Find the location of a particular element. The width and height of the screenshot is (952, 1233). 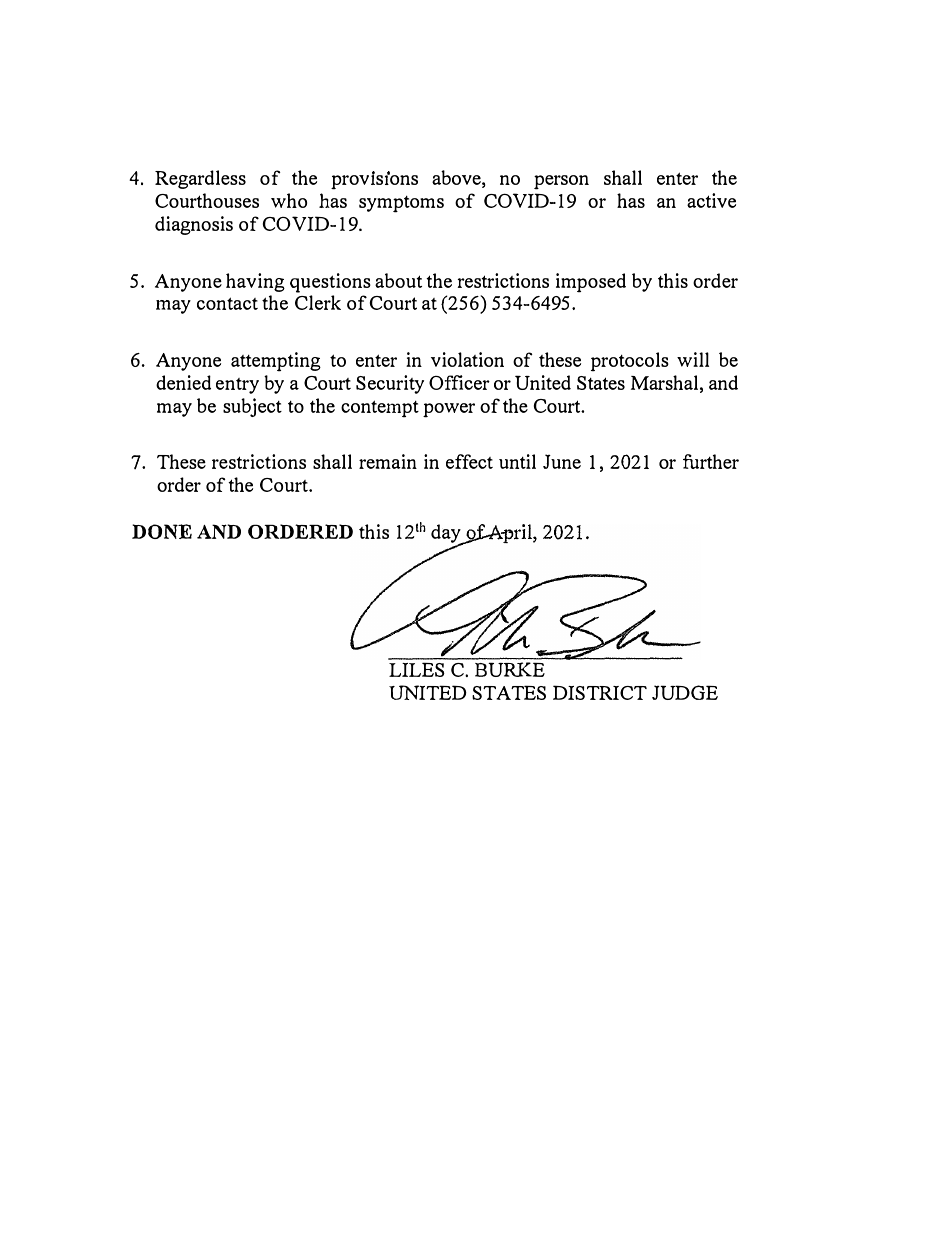

subject is located at coordinates (252, 407).
